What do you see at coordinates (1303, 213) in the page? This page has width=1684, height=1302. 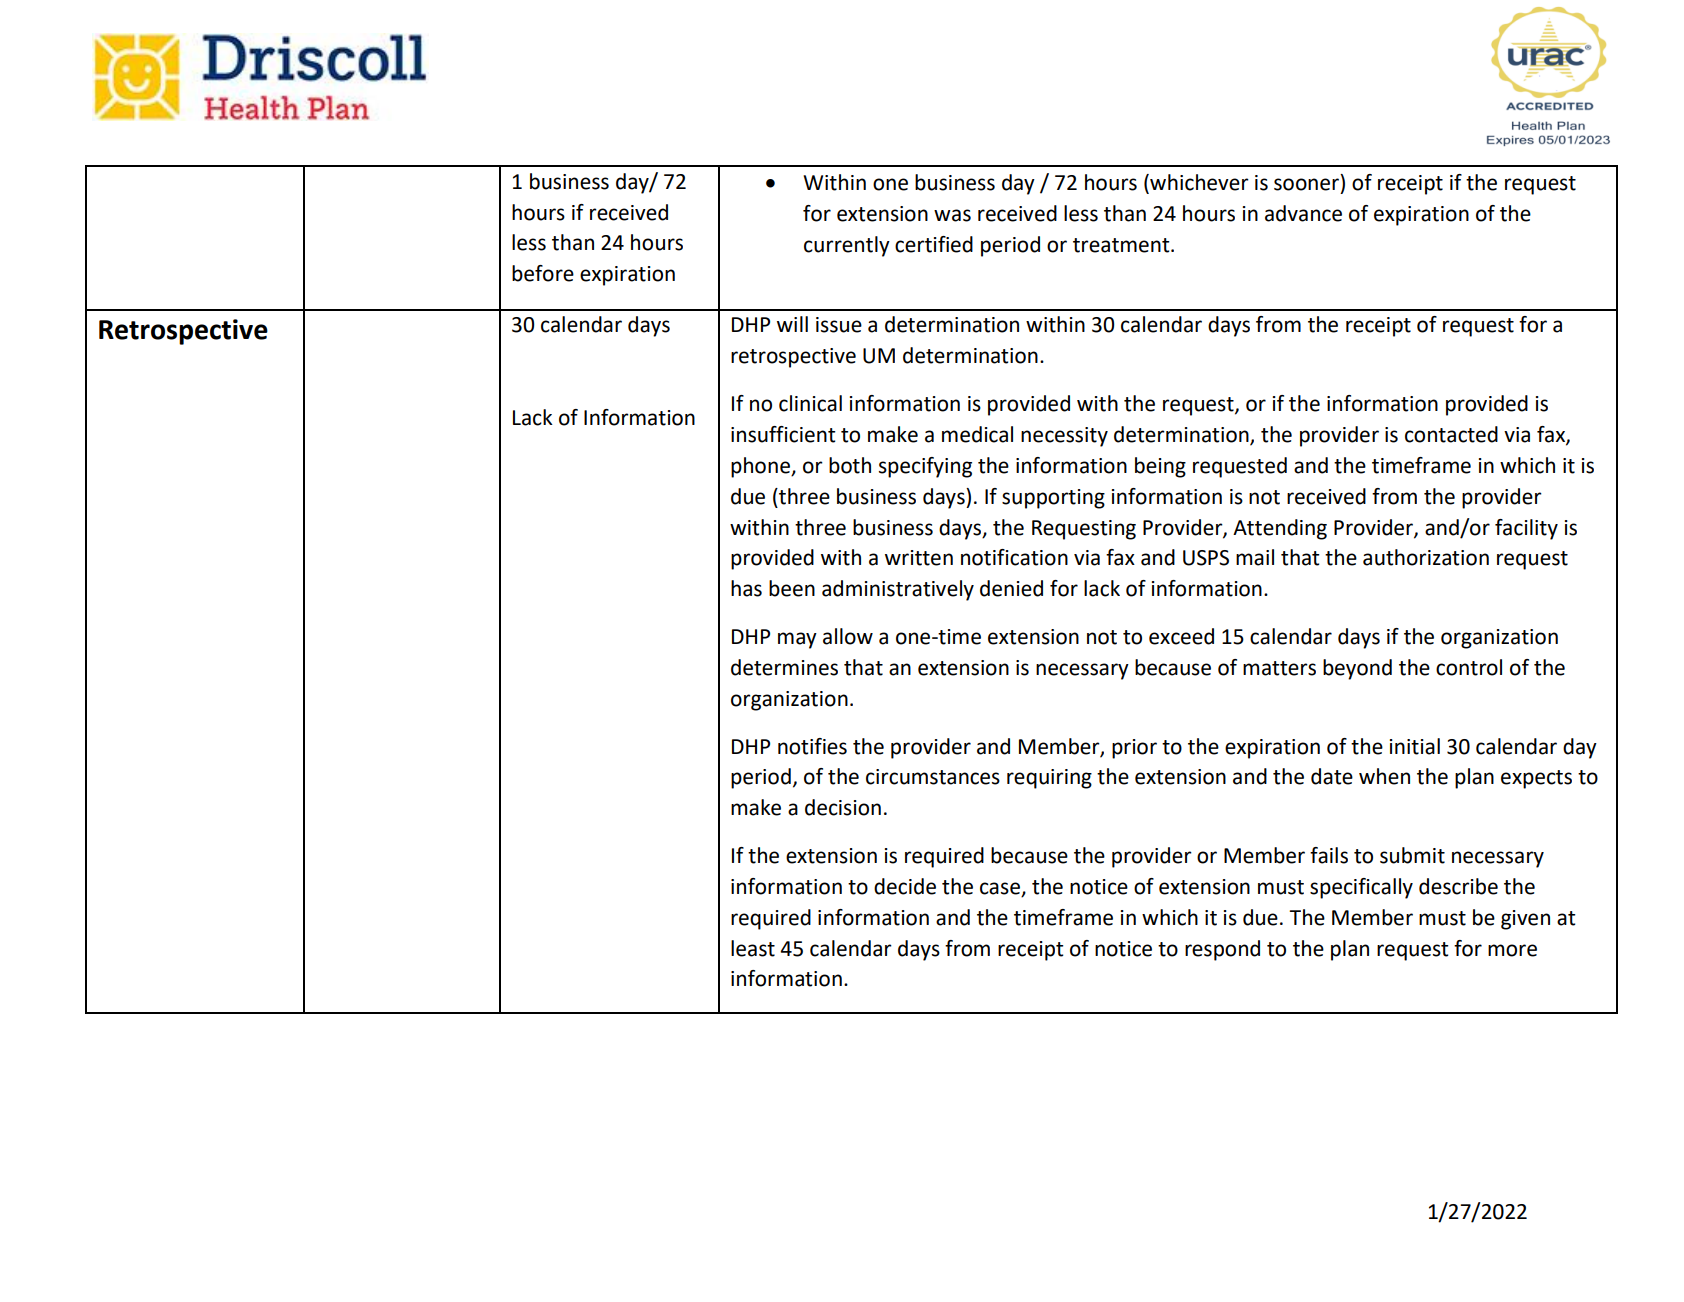 I see `advance` at bounding box center [1303, 213].
